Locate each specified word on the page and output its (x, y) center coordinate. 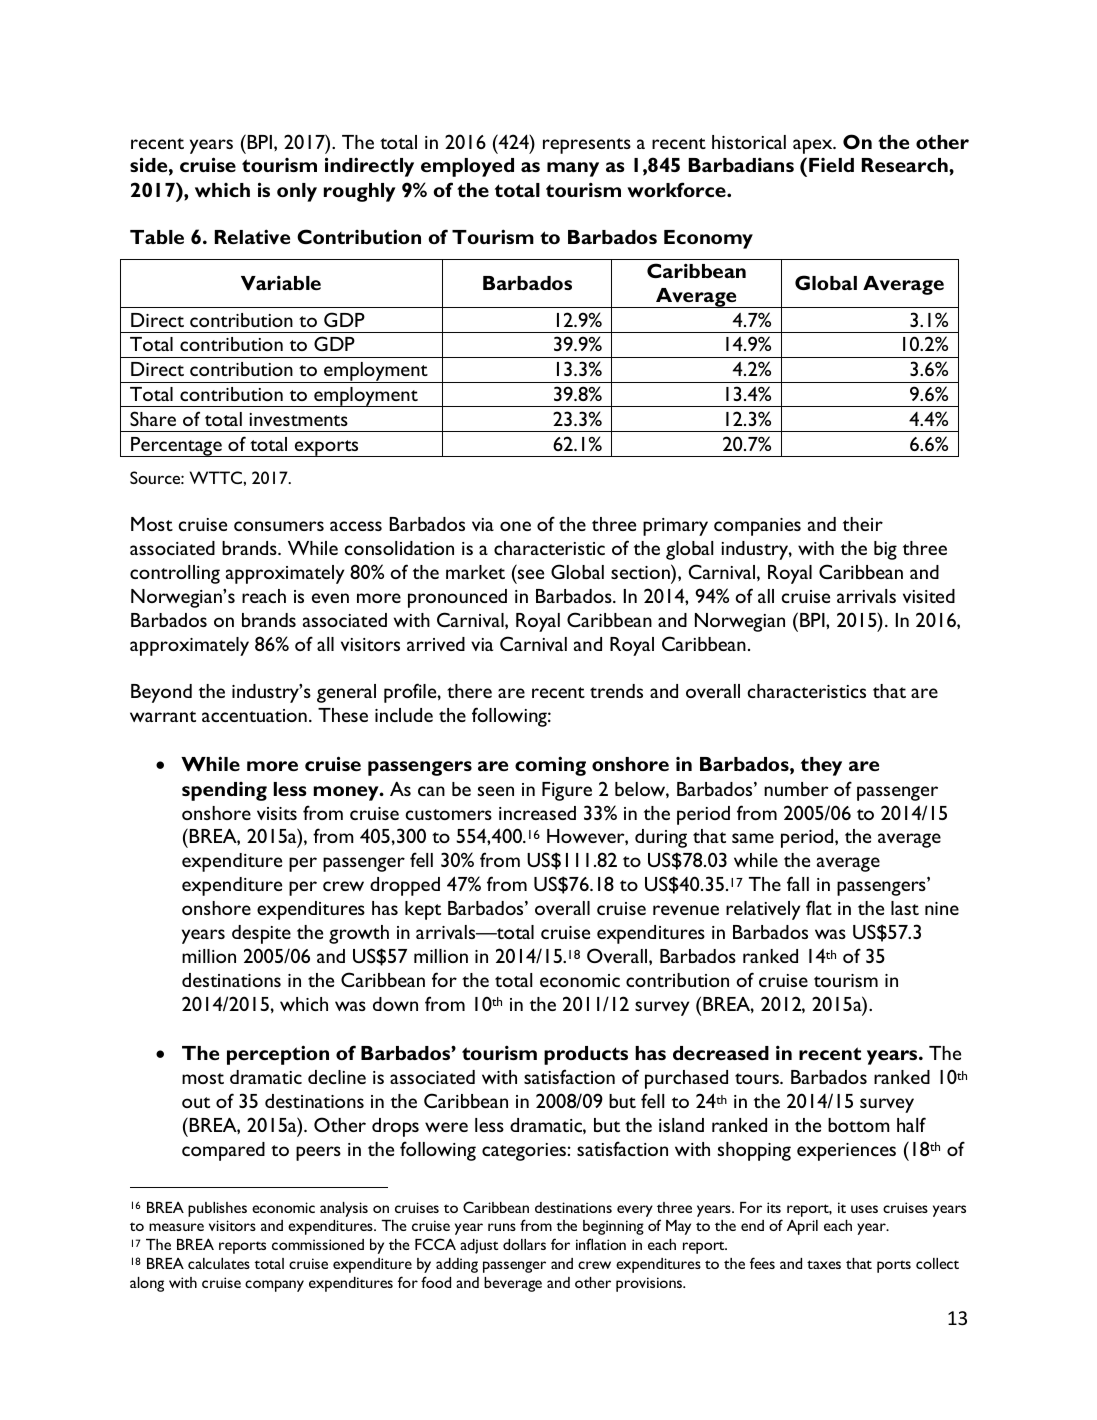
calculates (219, 1263)
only (297, 192)
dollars (524, 1244)
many (573, 169)
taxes (824, 1264)
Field (831, 165)
